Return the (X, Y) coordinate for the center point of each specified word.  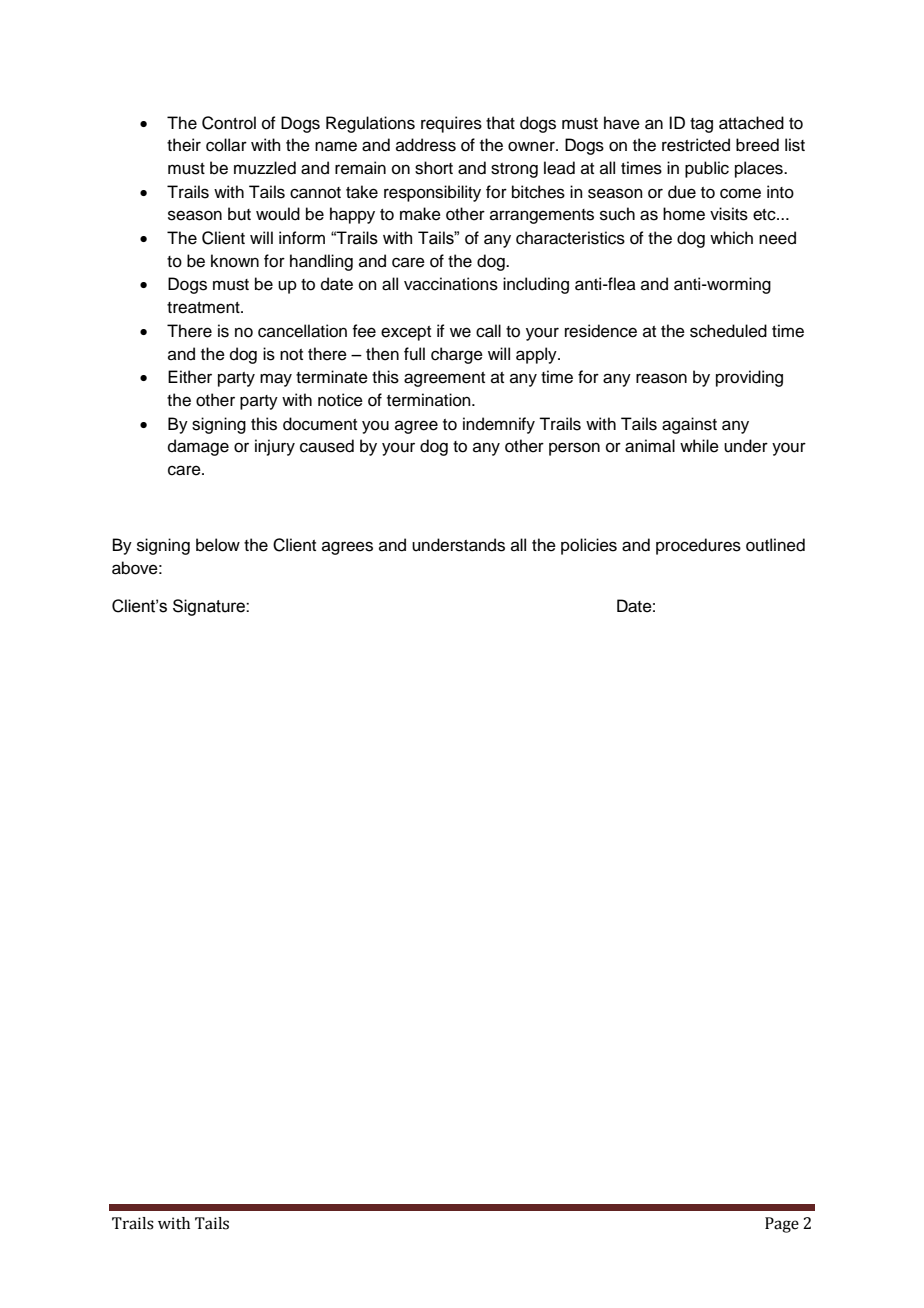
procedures (698, 546)
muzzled (265, 168)
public (707, 169)
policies (589, 546)
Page (782, 1225)
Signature (210, 607)
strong (514, 170)
